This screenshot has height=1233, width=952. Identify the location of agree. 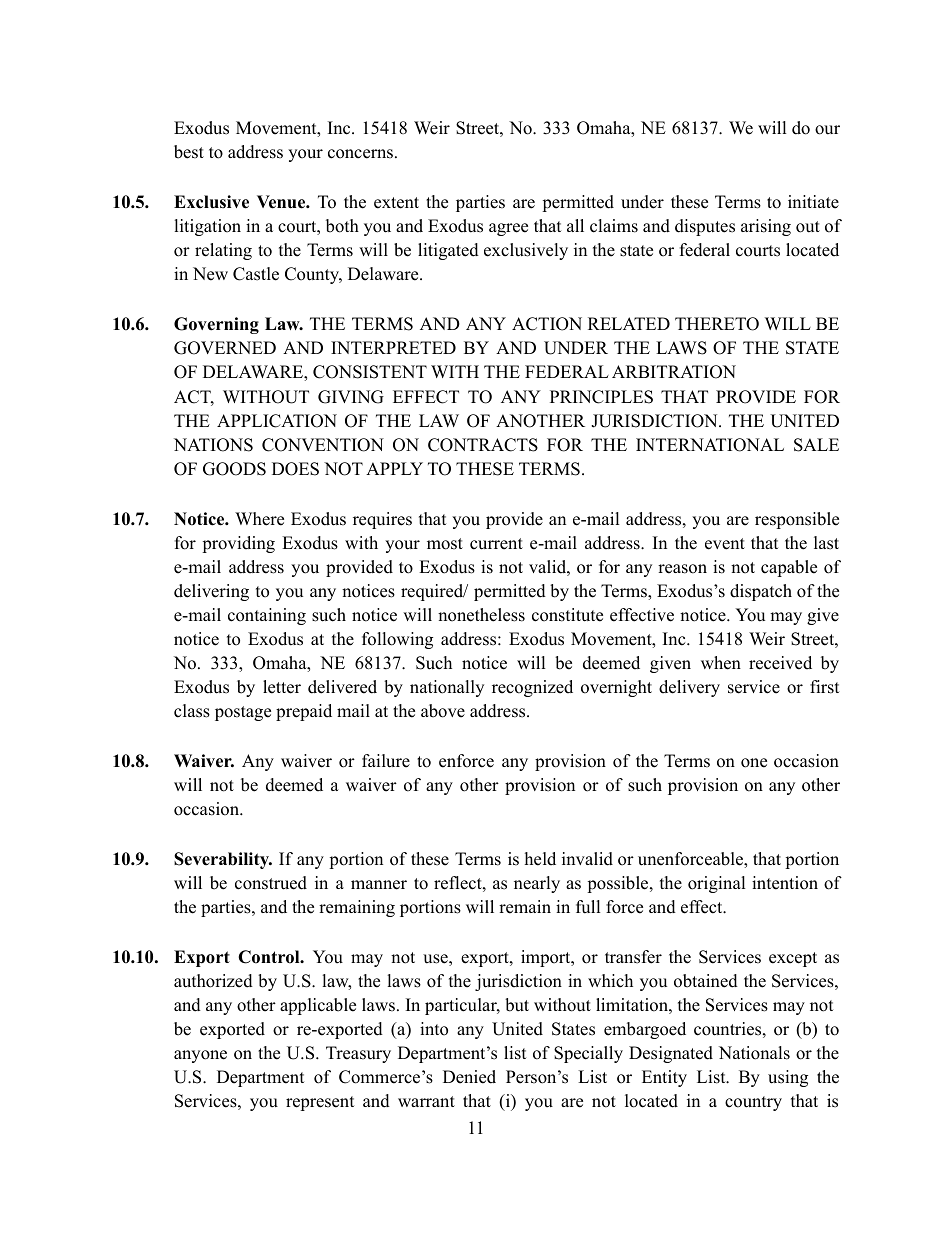
(508, 229).
